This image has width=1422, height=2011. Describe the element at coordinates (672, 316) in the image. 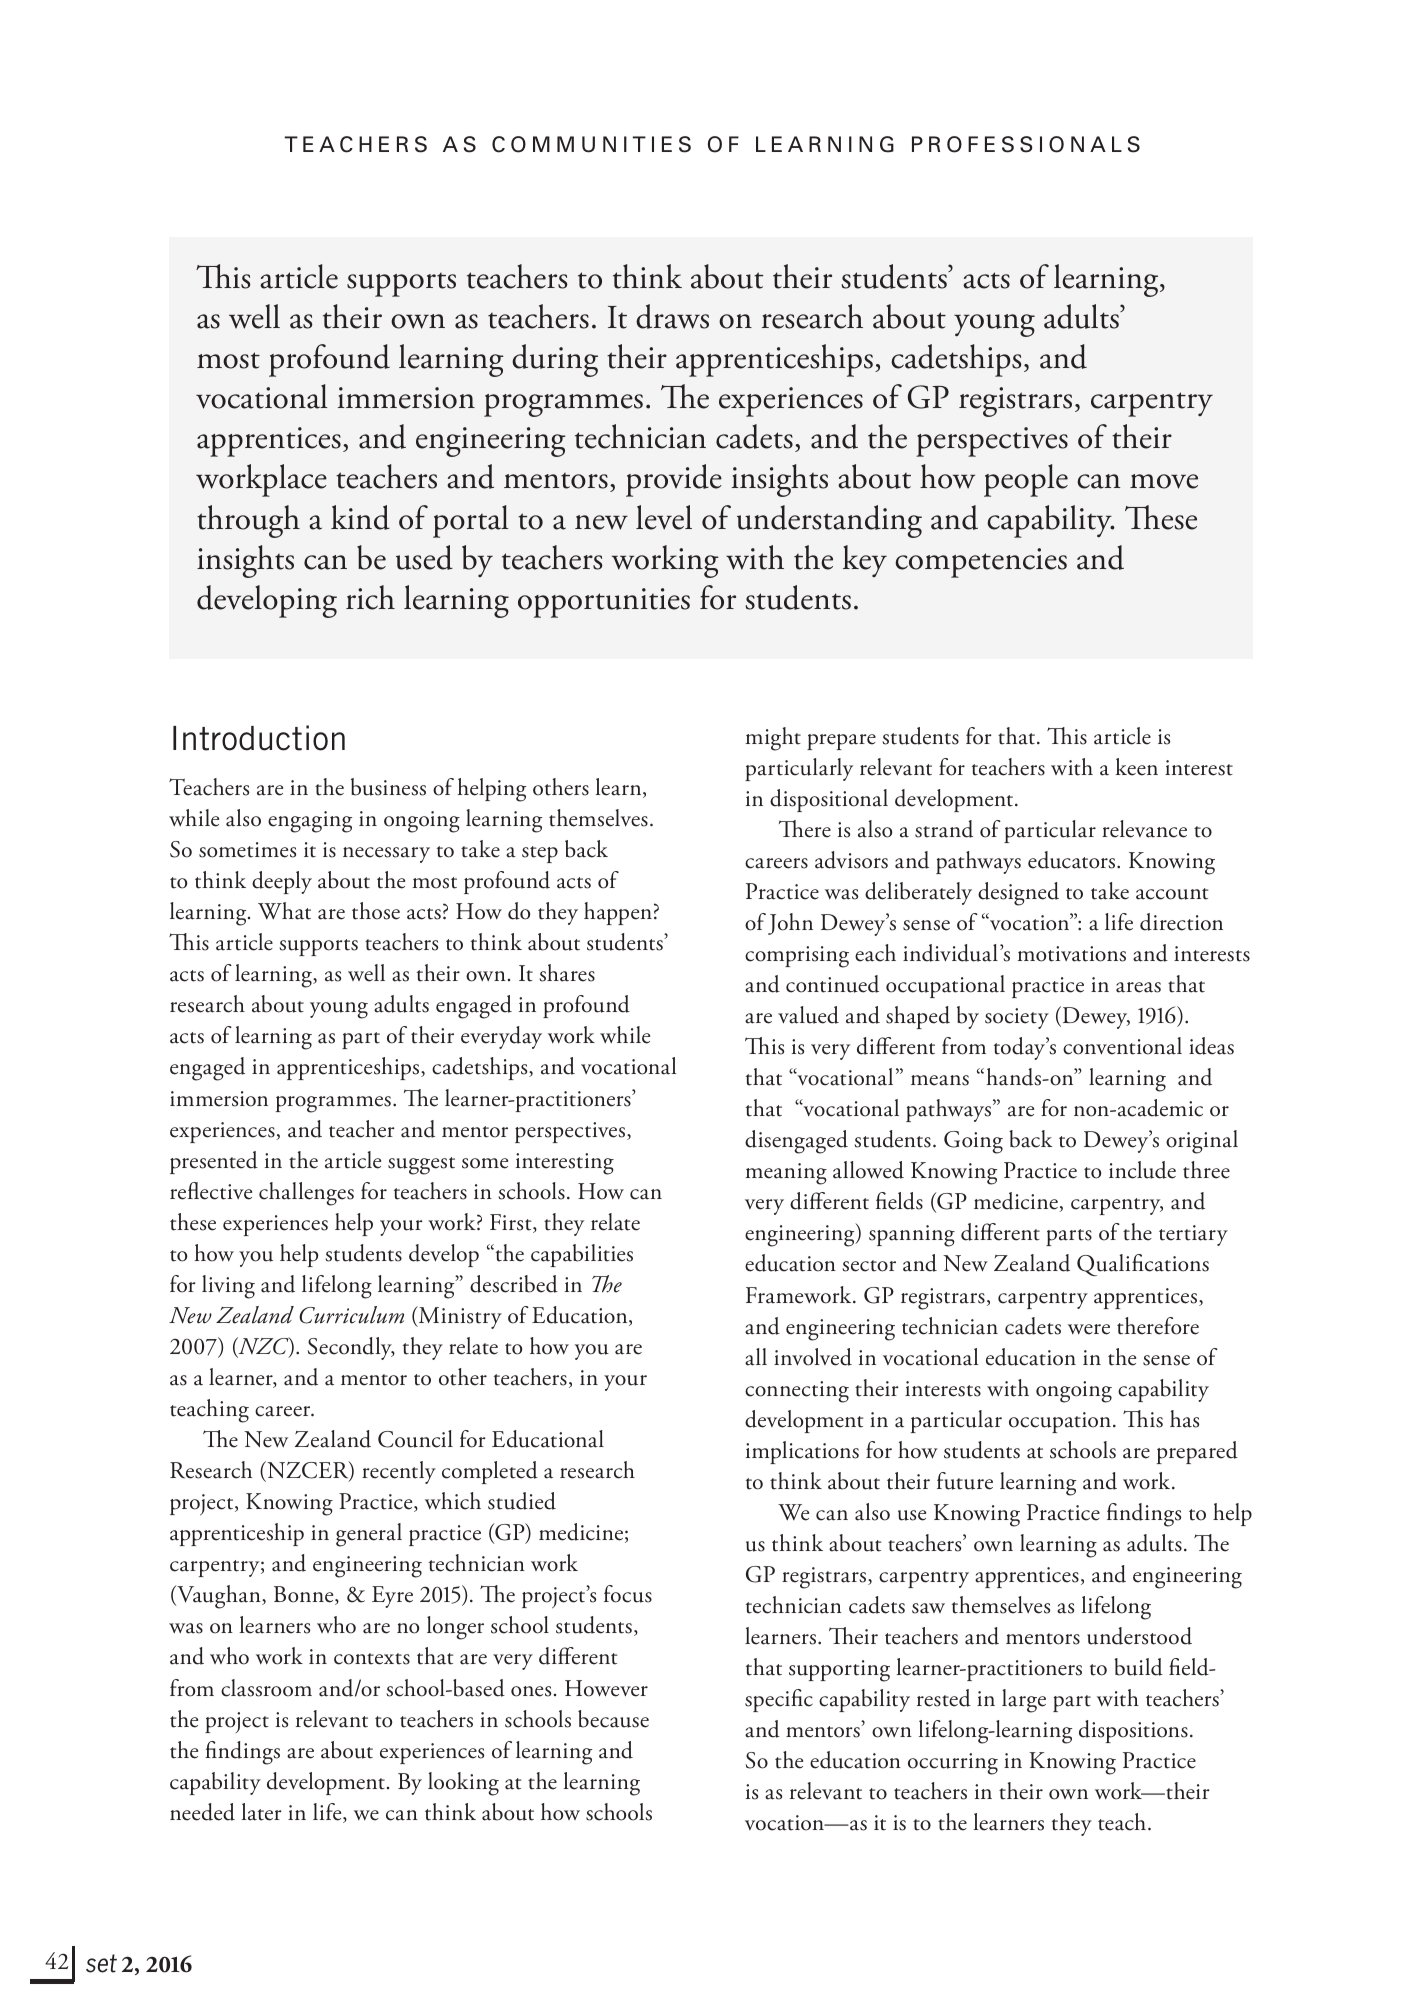

I see `draws` at that location.
